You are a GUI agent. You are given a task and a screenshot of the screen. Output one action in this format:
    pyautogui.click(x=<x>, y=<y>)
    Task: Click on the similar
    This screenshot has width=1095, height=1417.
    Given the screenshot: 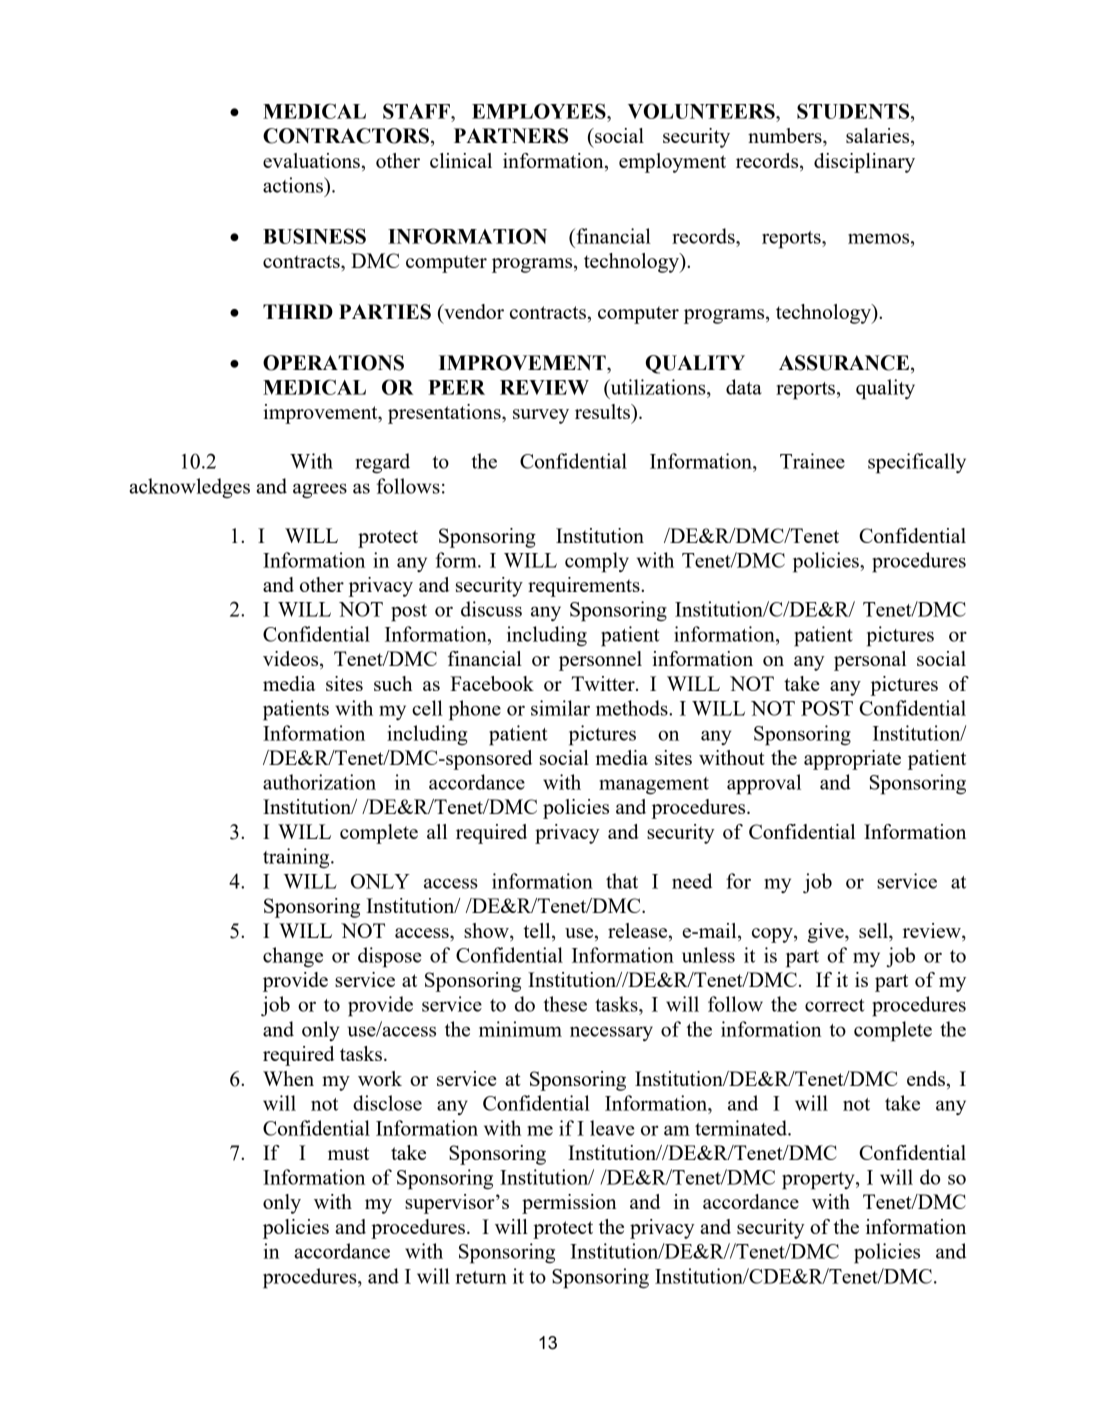 What is the action you would take?
    pyautogui.click(x=560, y=708)
